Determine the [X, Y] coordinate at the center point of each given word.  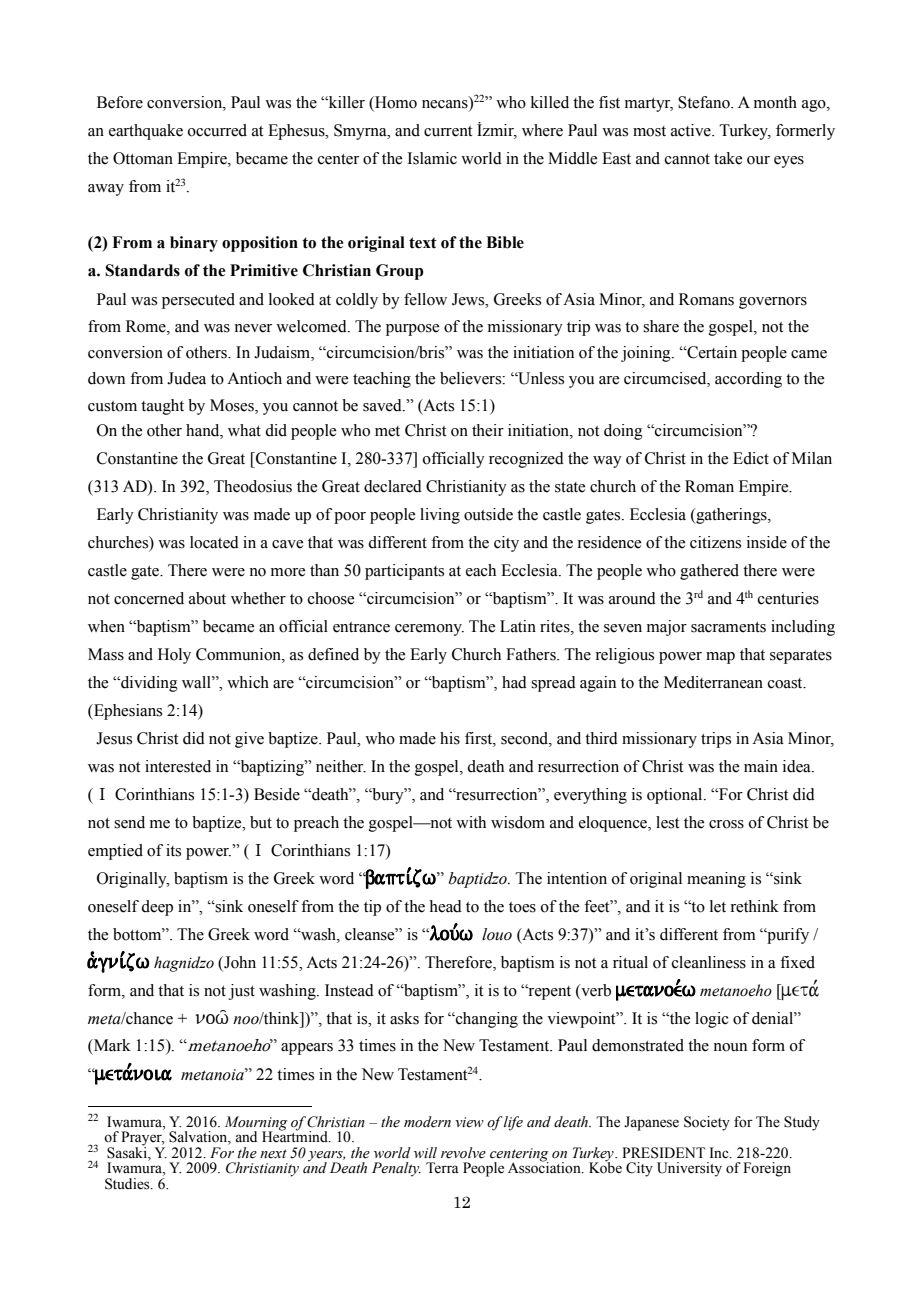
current [448, 131]
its [173, 850]
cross [726, 824]
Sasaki [128, 1151]
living [440, 516]
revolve [463, 1153]
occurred [217, 130]
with [471, 822]
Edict [751, 458]
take [728, 158]
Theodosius [253, 486]
